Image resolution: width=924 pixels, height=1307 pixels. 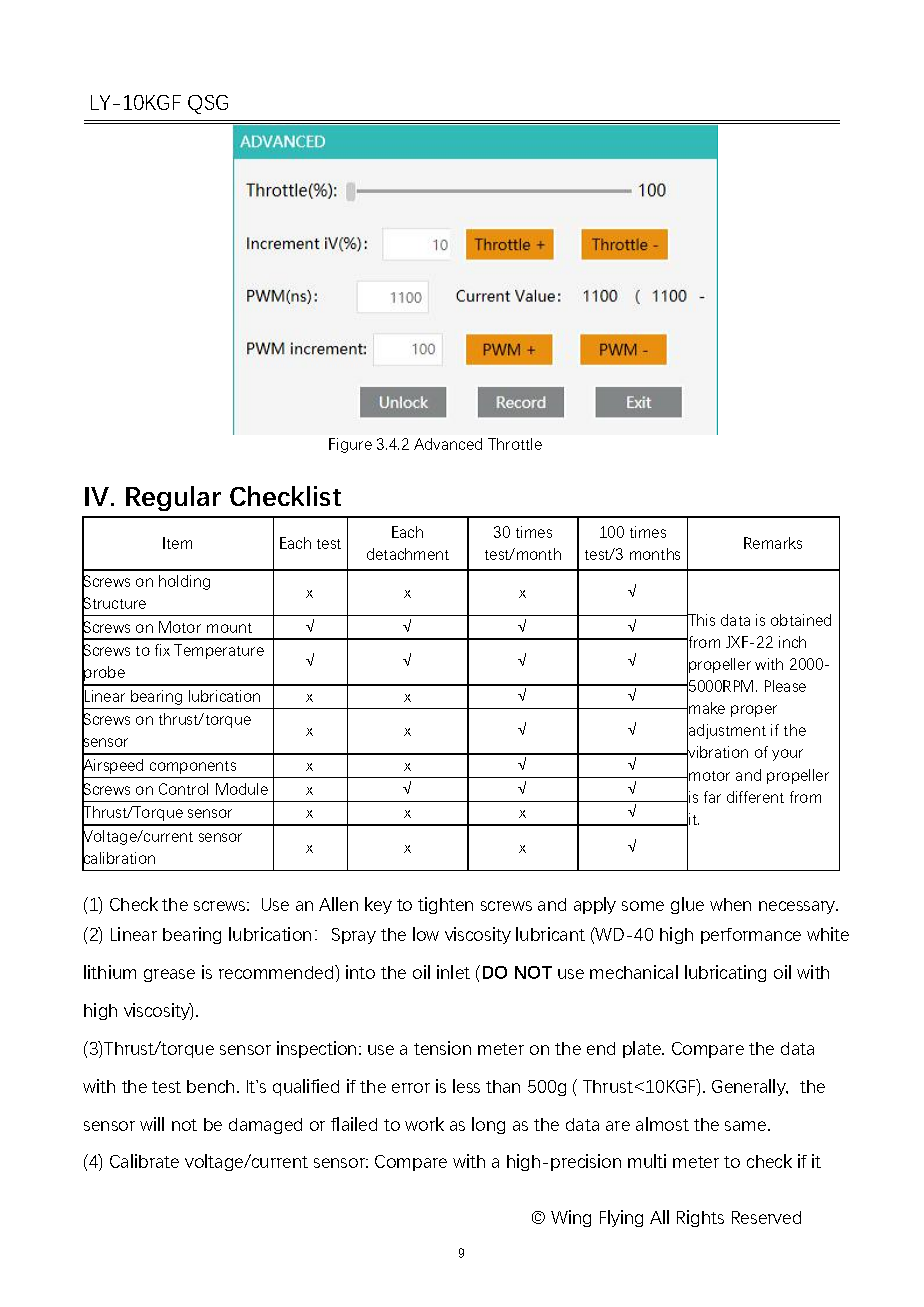 I want to click on Wing, so click(x=571, y=1218).
